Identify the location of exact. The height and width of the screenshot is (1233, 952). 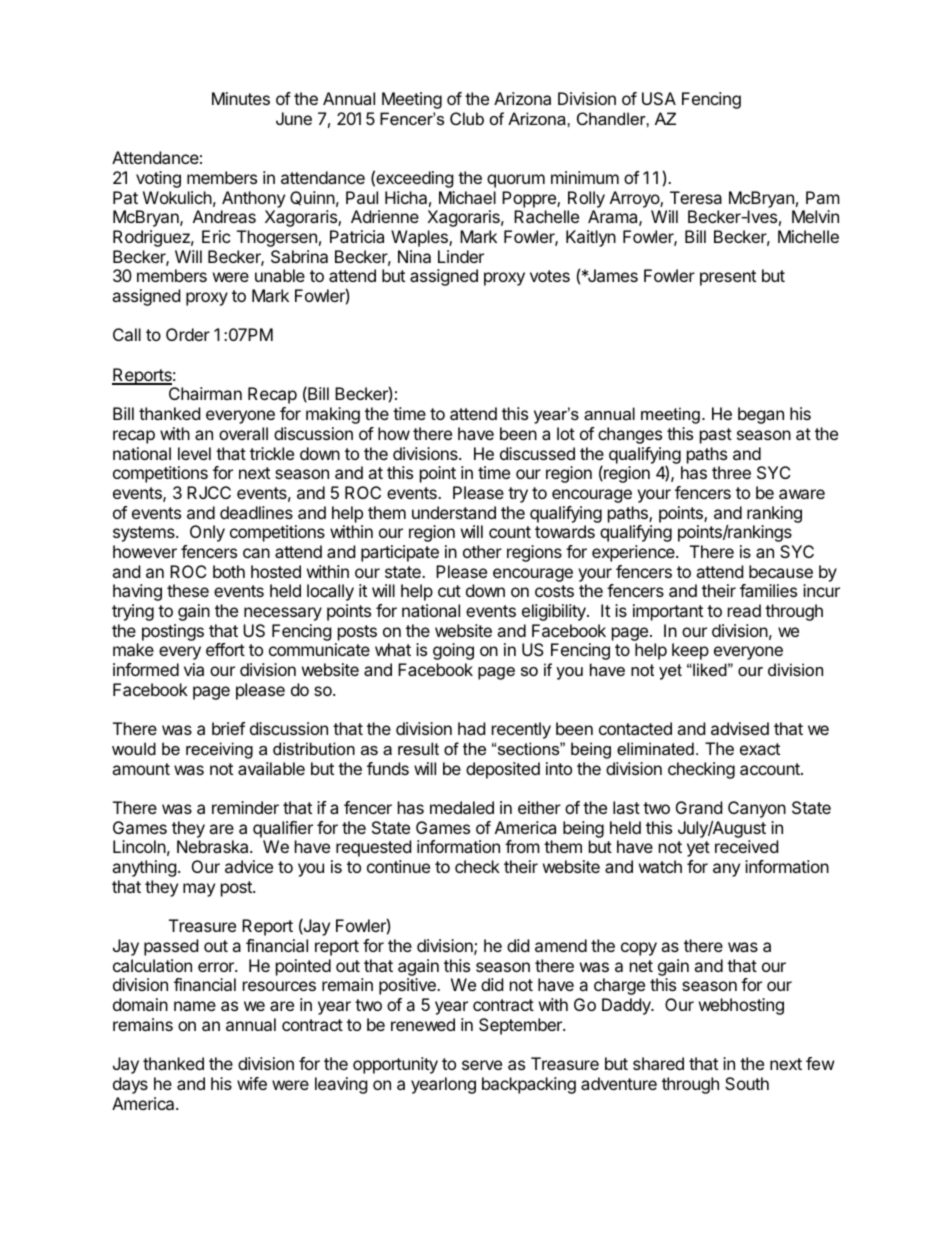
(760, 749).
